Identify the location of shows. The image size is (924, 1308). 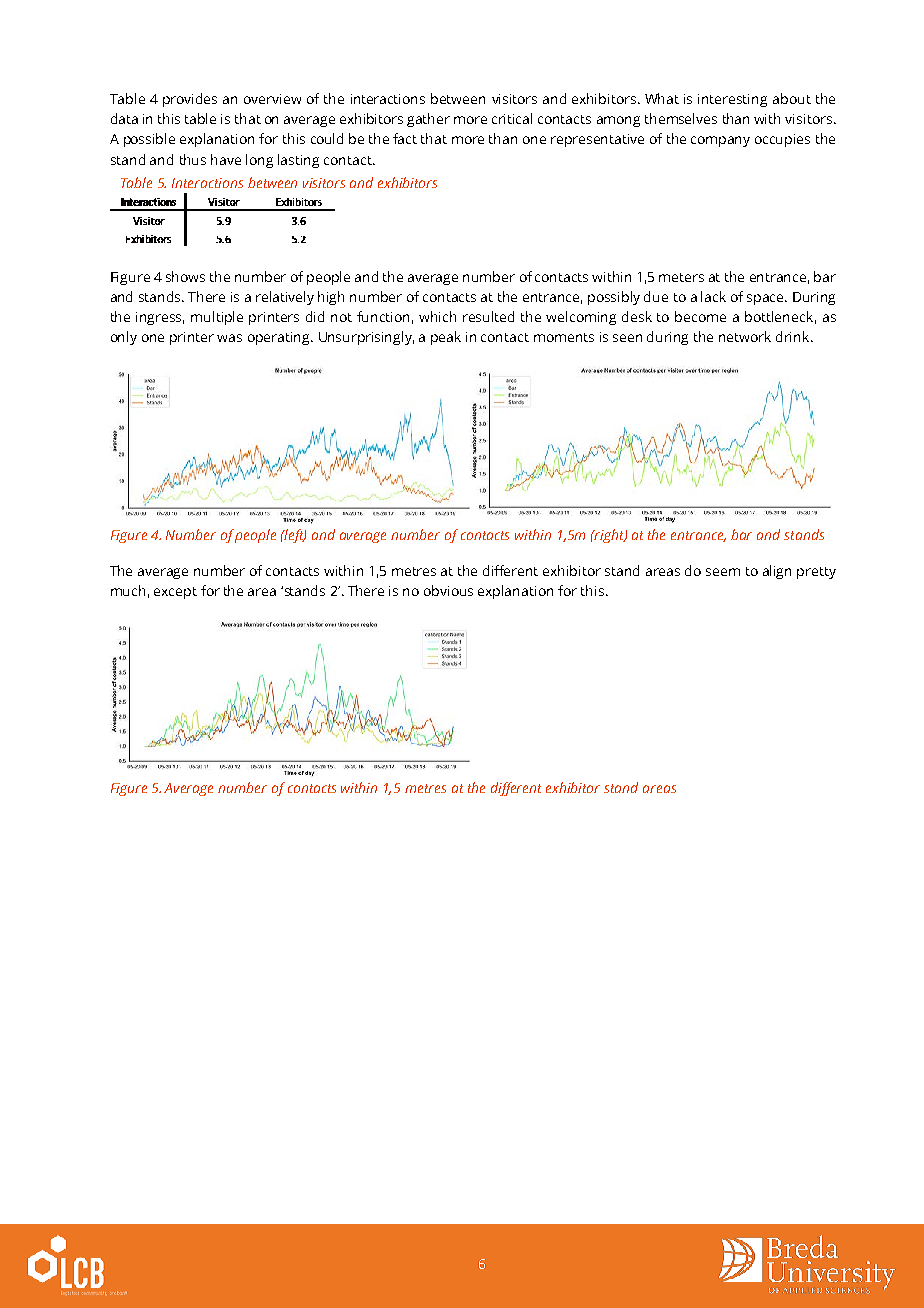
(185, 276).
